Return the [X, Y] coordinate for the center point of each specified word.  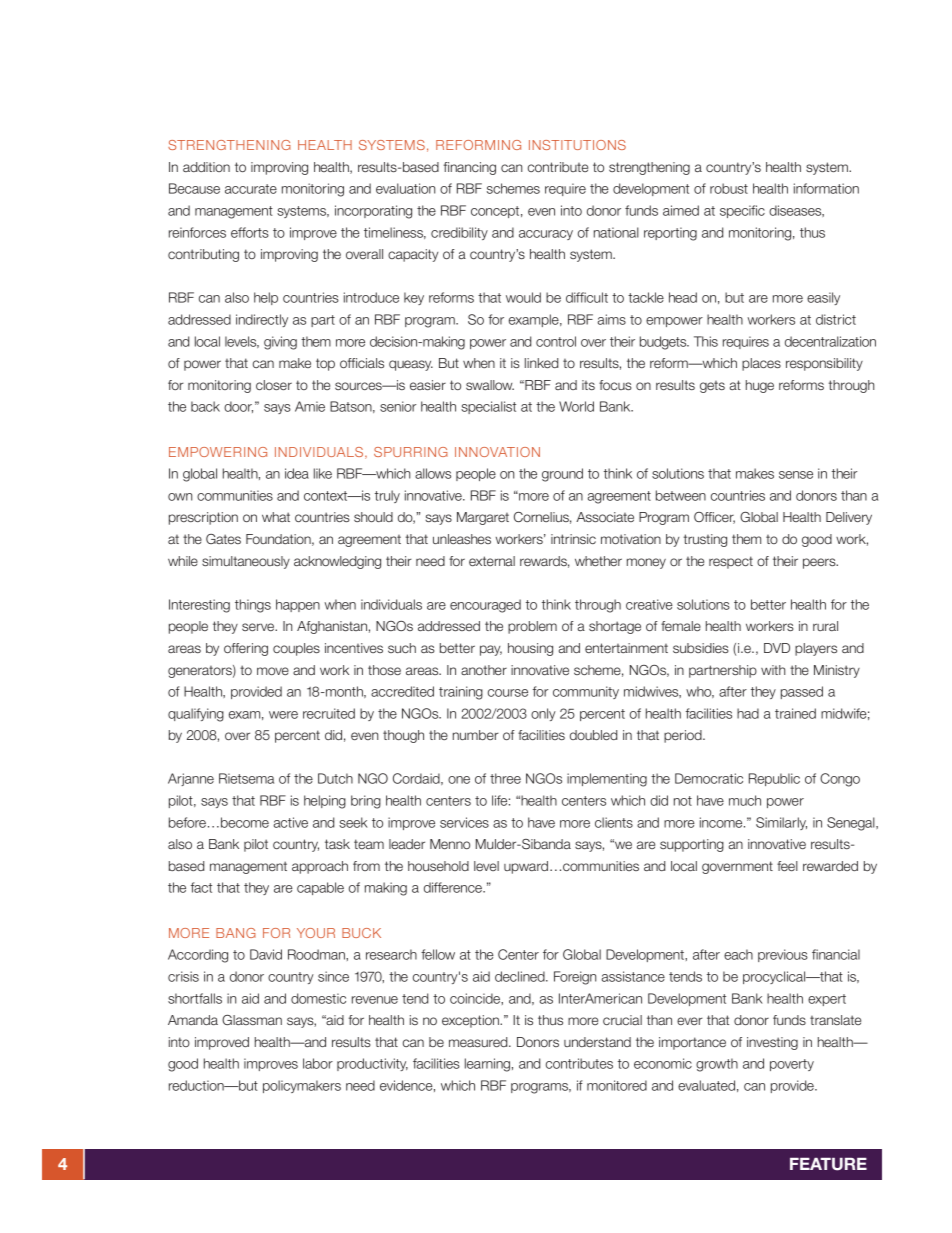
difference [454, 887]
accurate [251, 189]
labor [318, 1063]
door [238, 407]
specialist [488, 407]
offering [246, 649]
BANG [236, 933]
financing [469, 168]
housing [530, 649]
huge [760, 386]
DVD [777, 648]
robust [729, 188]
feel [787, 866]
